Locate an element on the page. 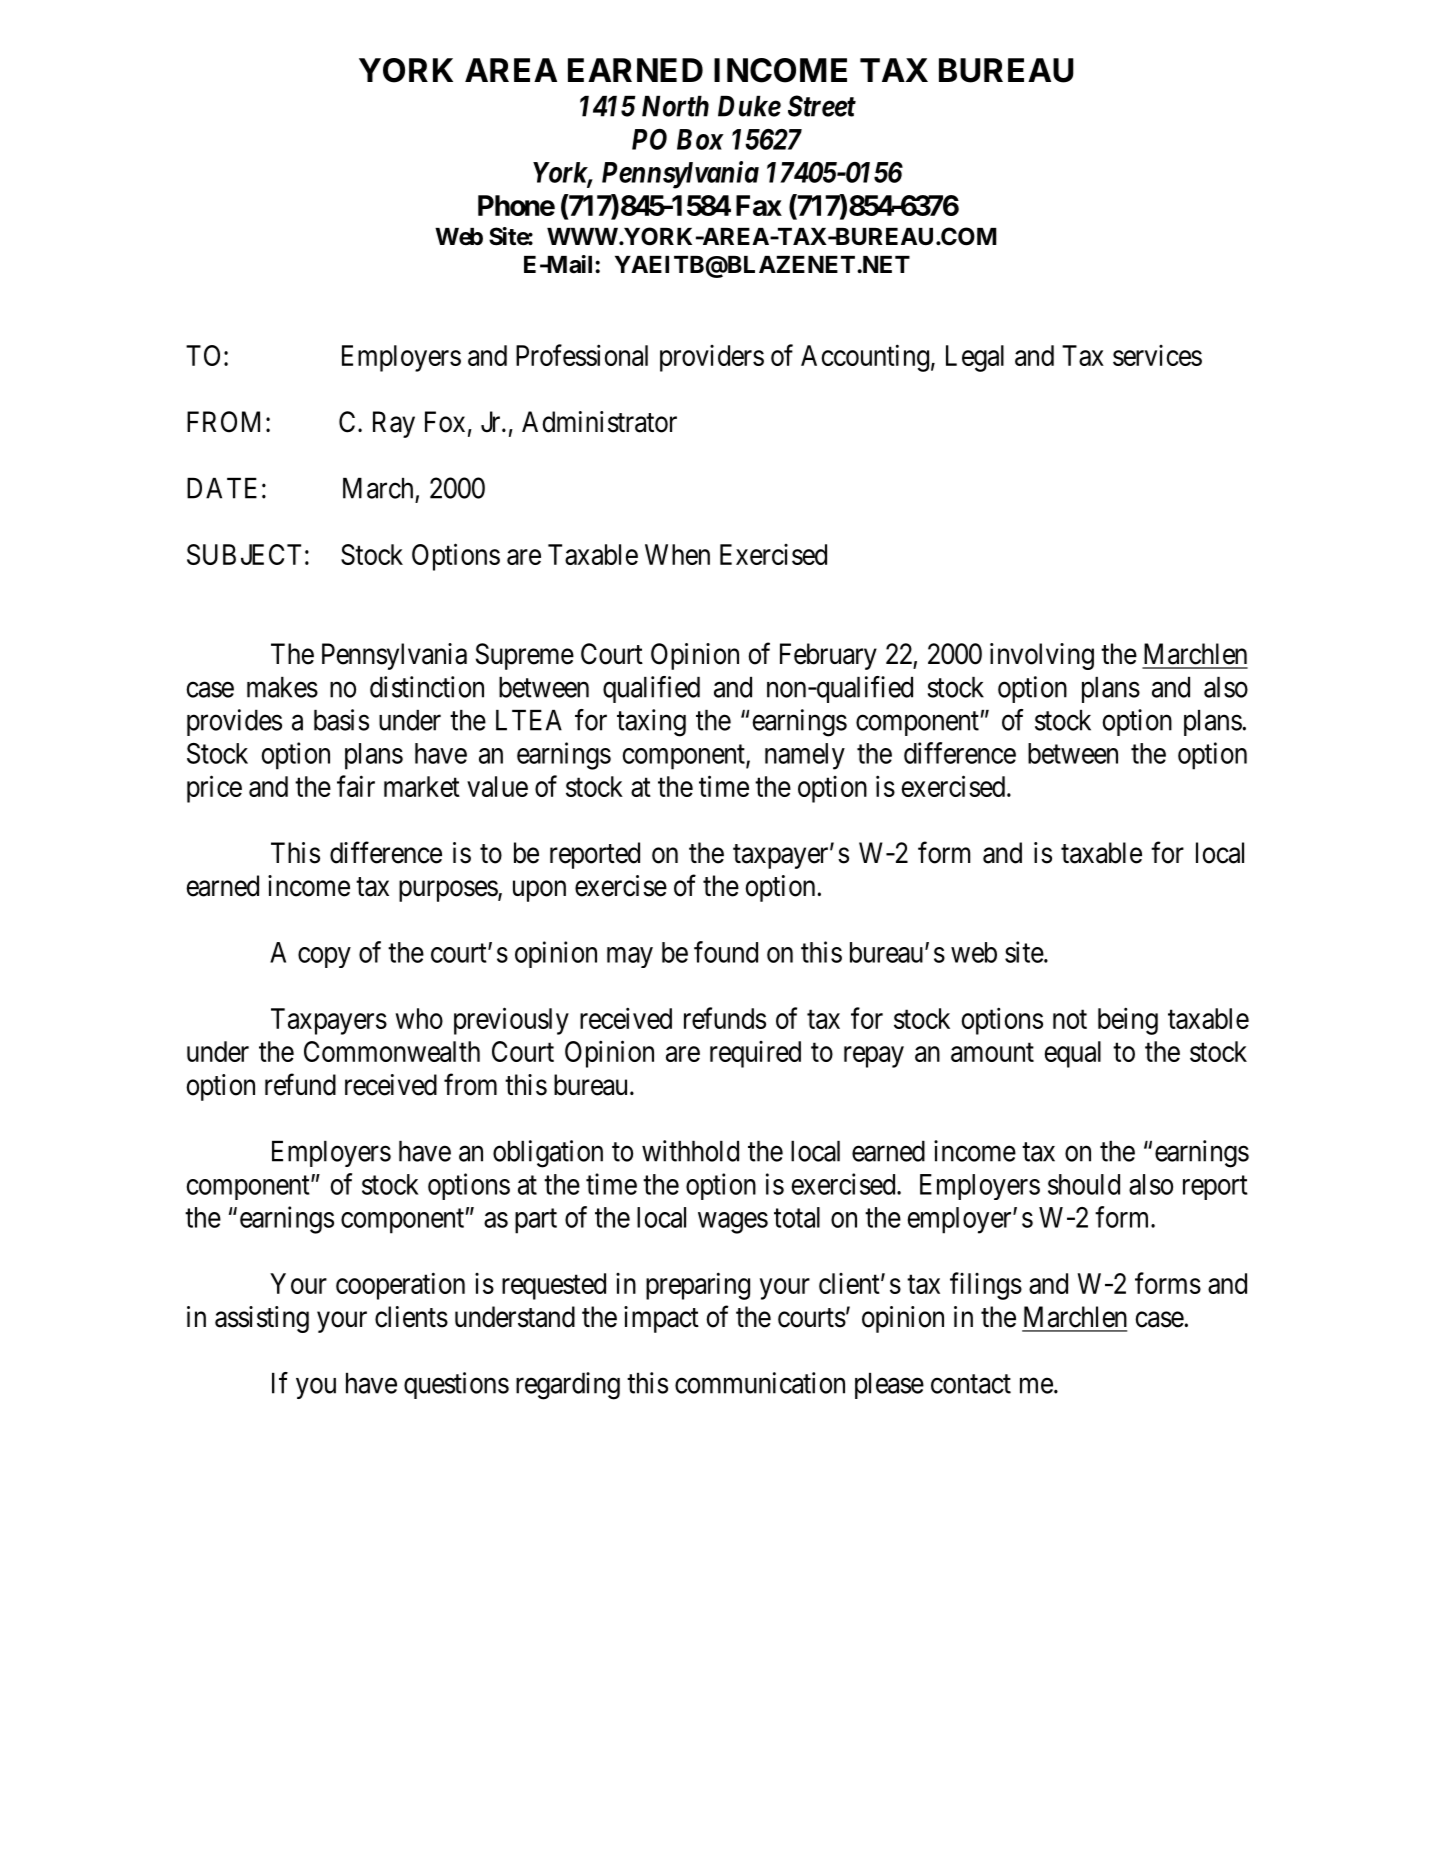 This image has height=1854, width=1433. Street is located at coordinates (822, 106).
